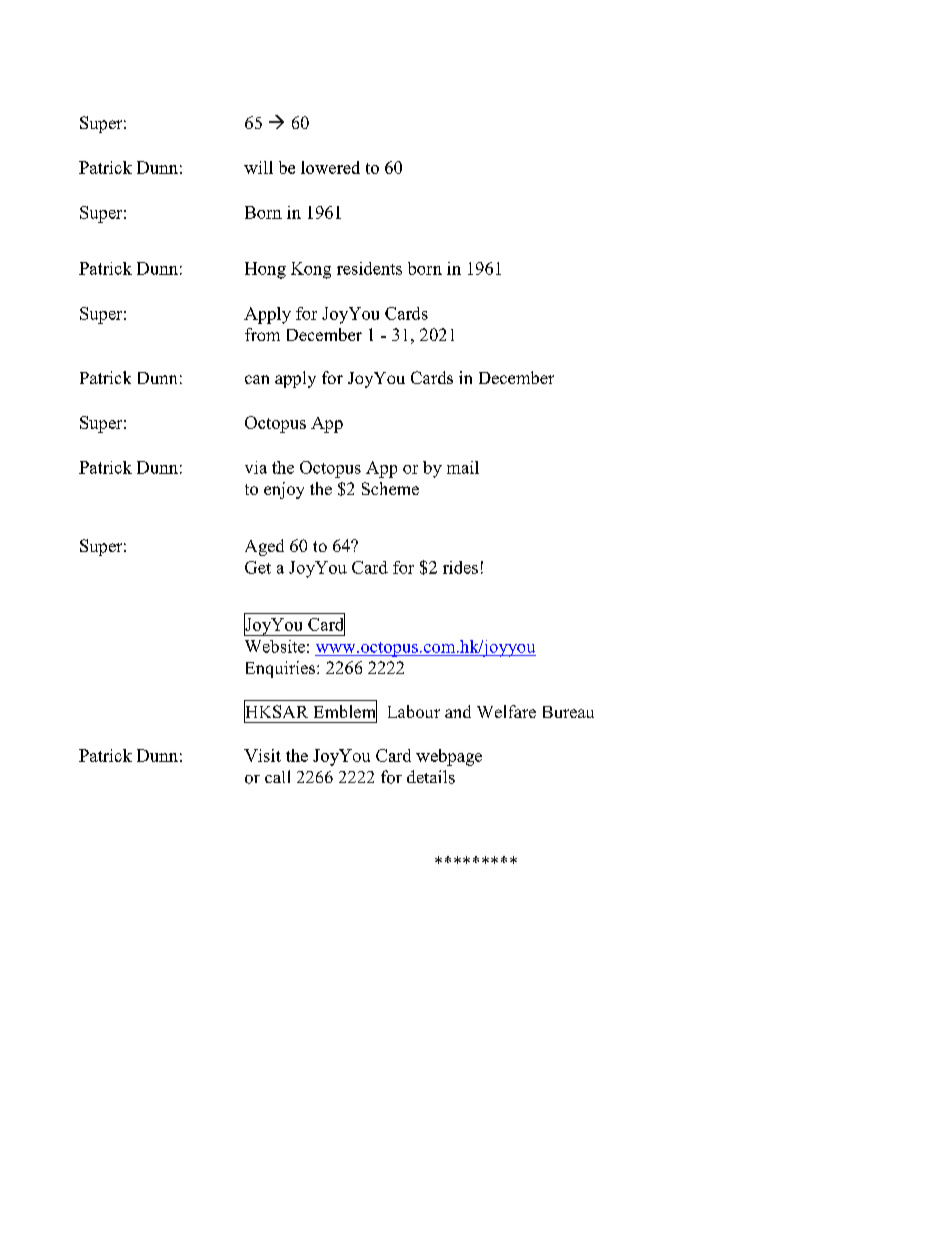 This document has height=1233, width=952. I want to click on details, so click(431, 777).
